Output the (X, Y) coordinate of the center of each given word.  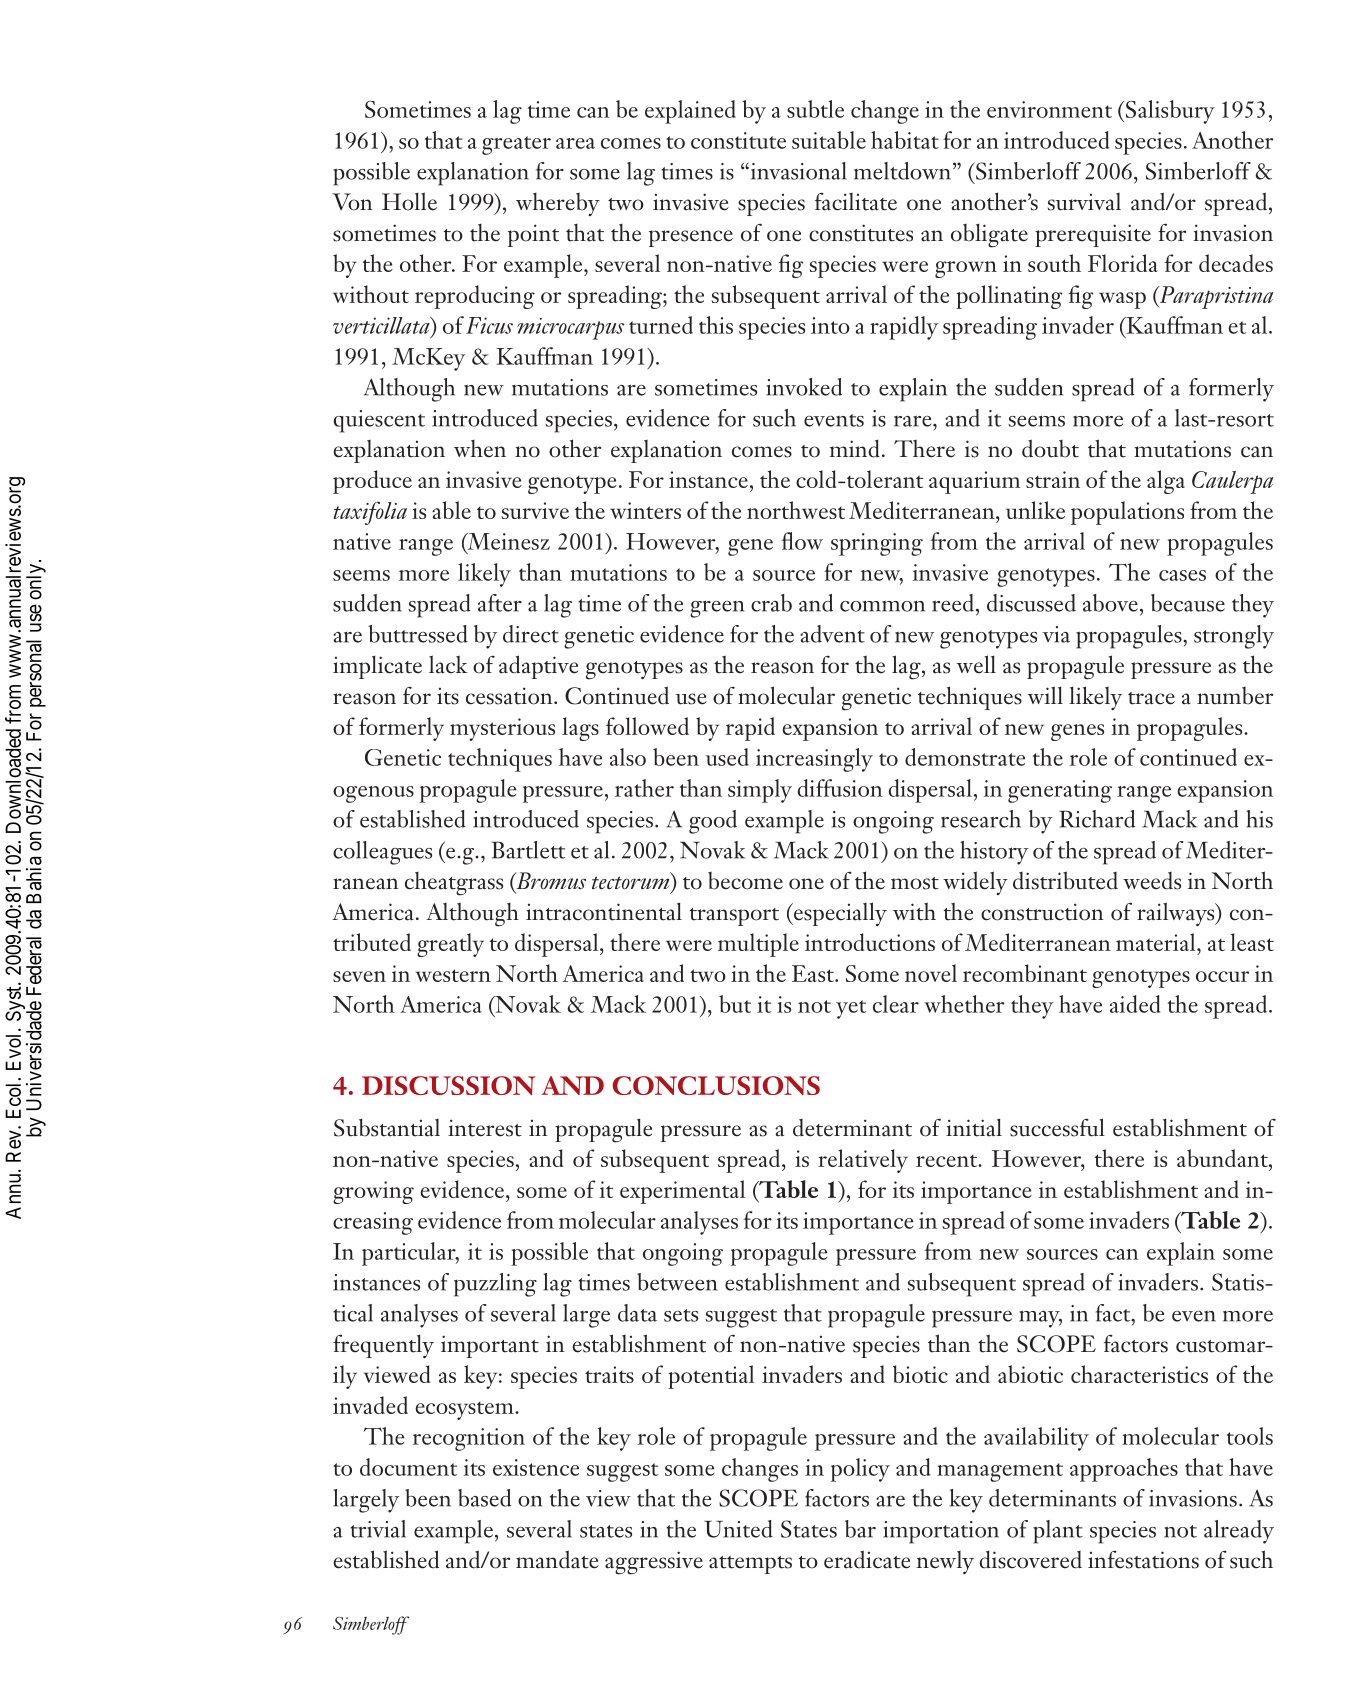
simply (760, 791)
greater (516, 145)
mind (855, 448)
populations (1127, 513)
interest (485, 1128)
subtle (815, 109)
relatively (863, 1161)
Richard (1097, 819)
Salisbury (1169, 112)
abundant (1223, 1158)
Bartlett (528, 850)
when (480, 449)
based (484, 1498)
